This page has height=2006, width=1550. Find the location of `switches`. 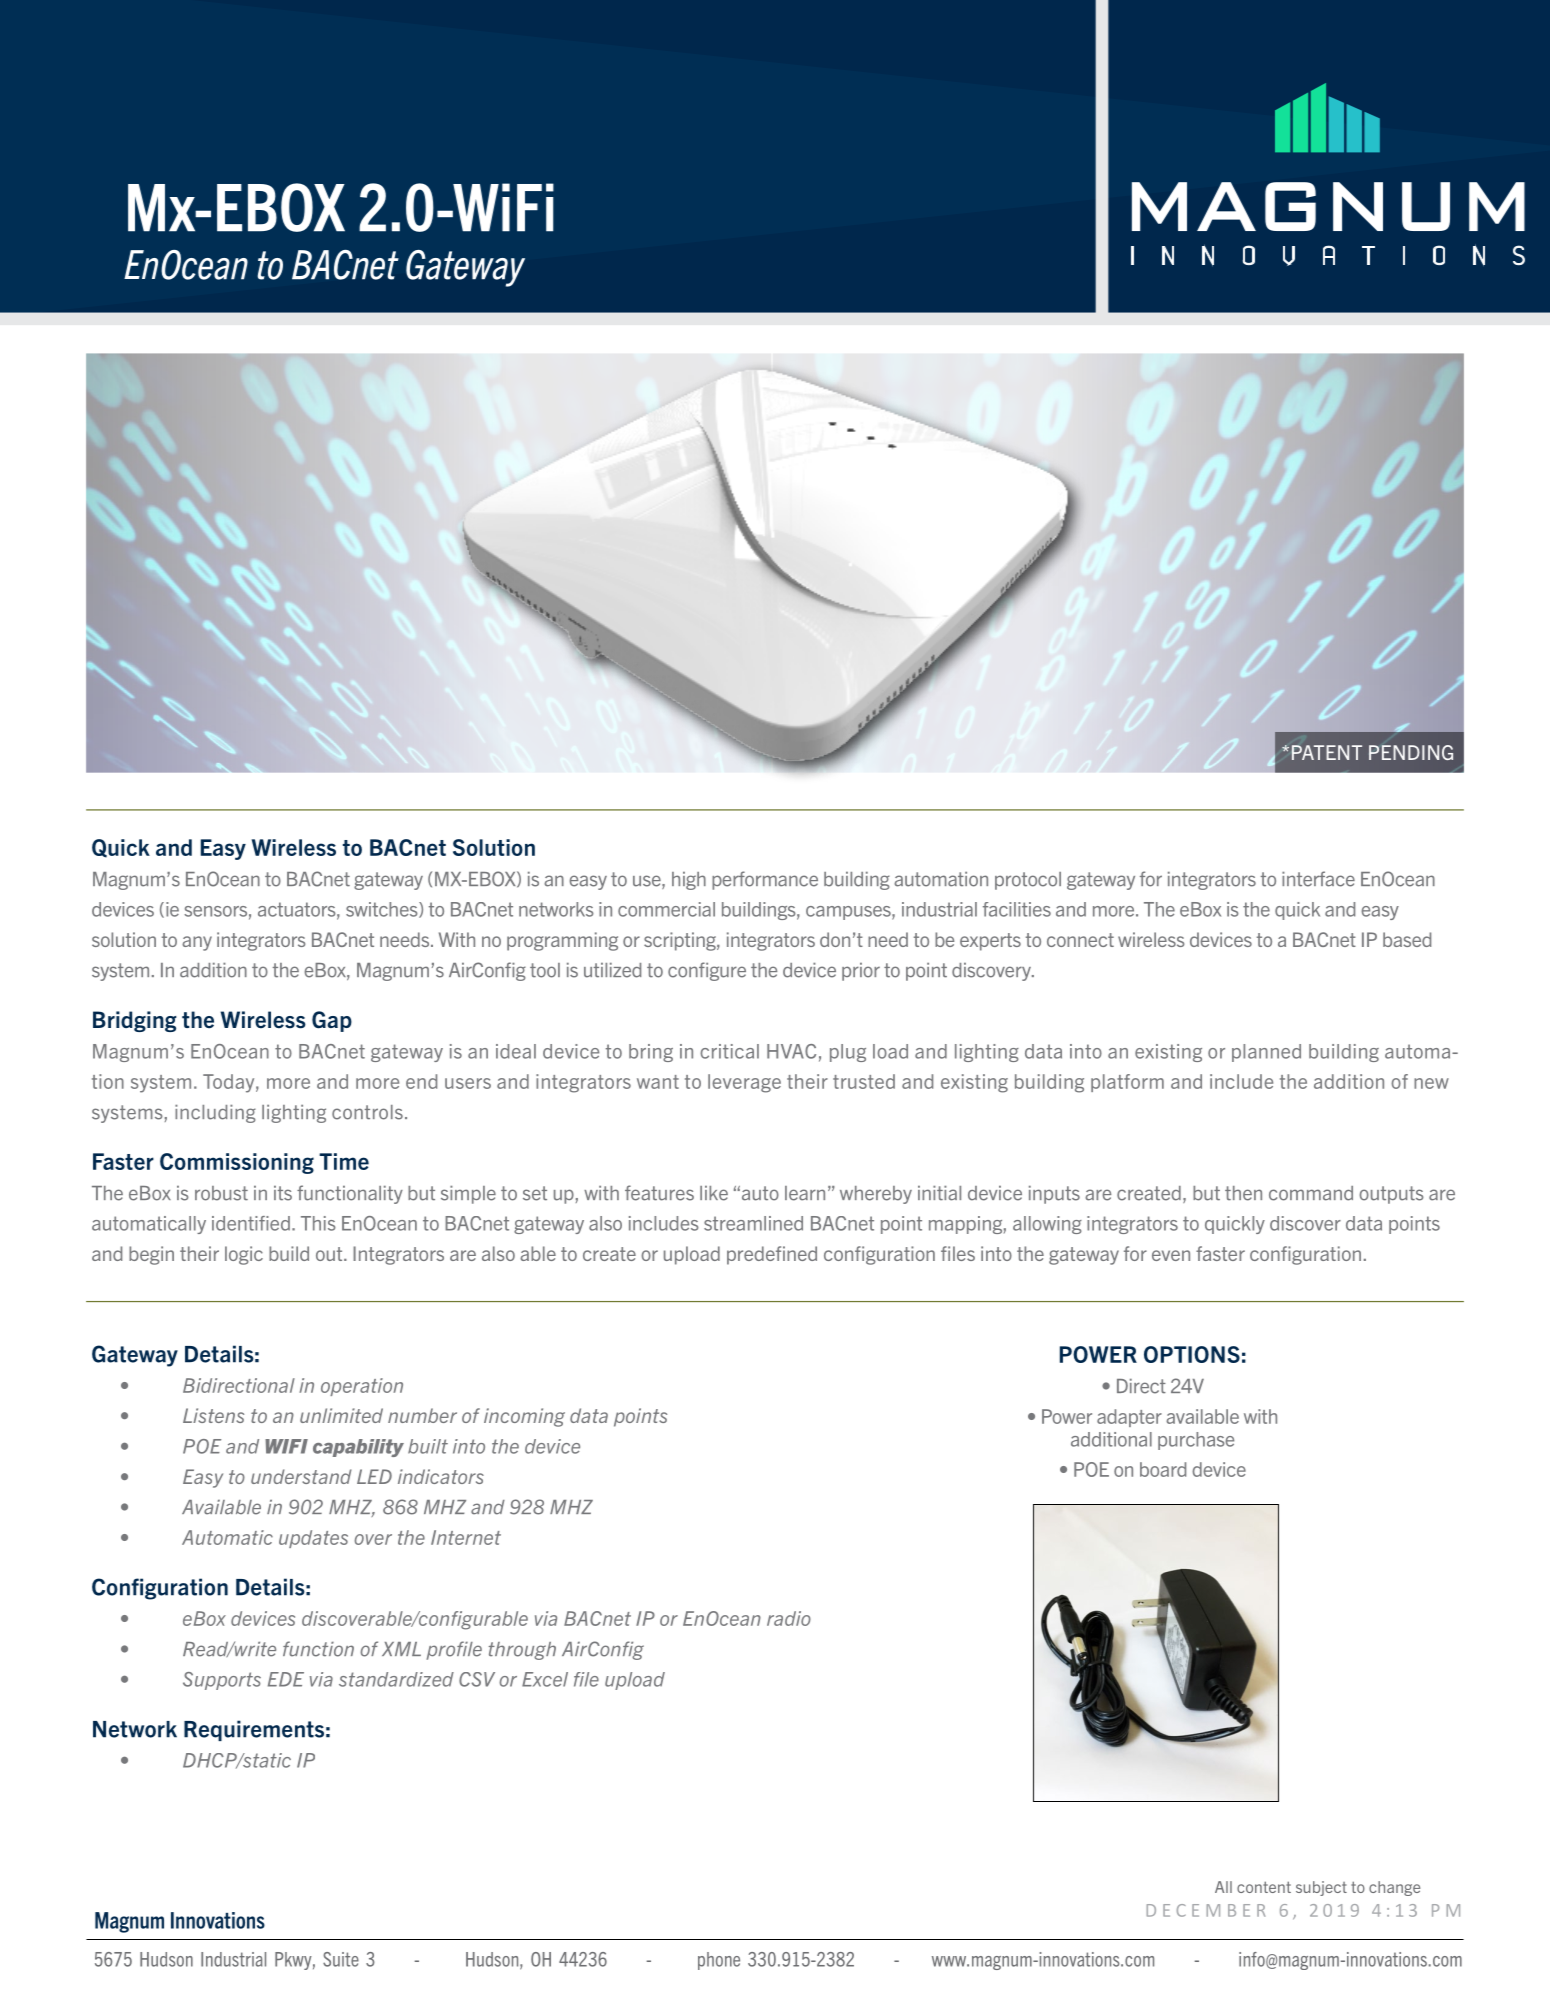

switches is located at coordinates (383, 910).
